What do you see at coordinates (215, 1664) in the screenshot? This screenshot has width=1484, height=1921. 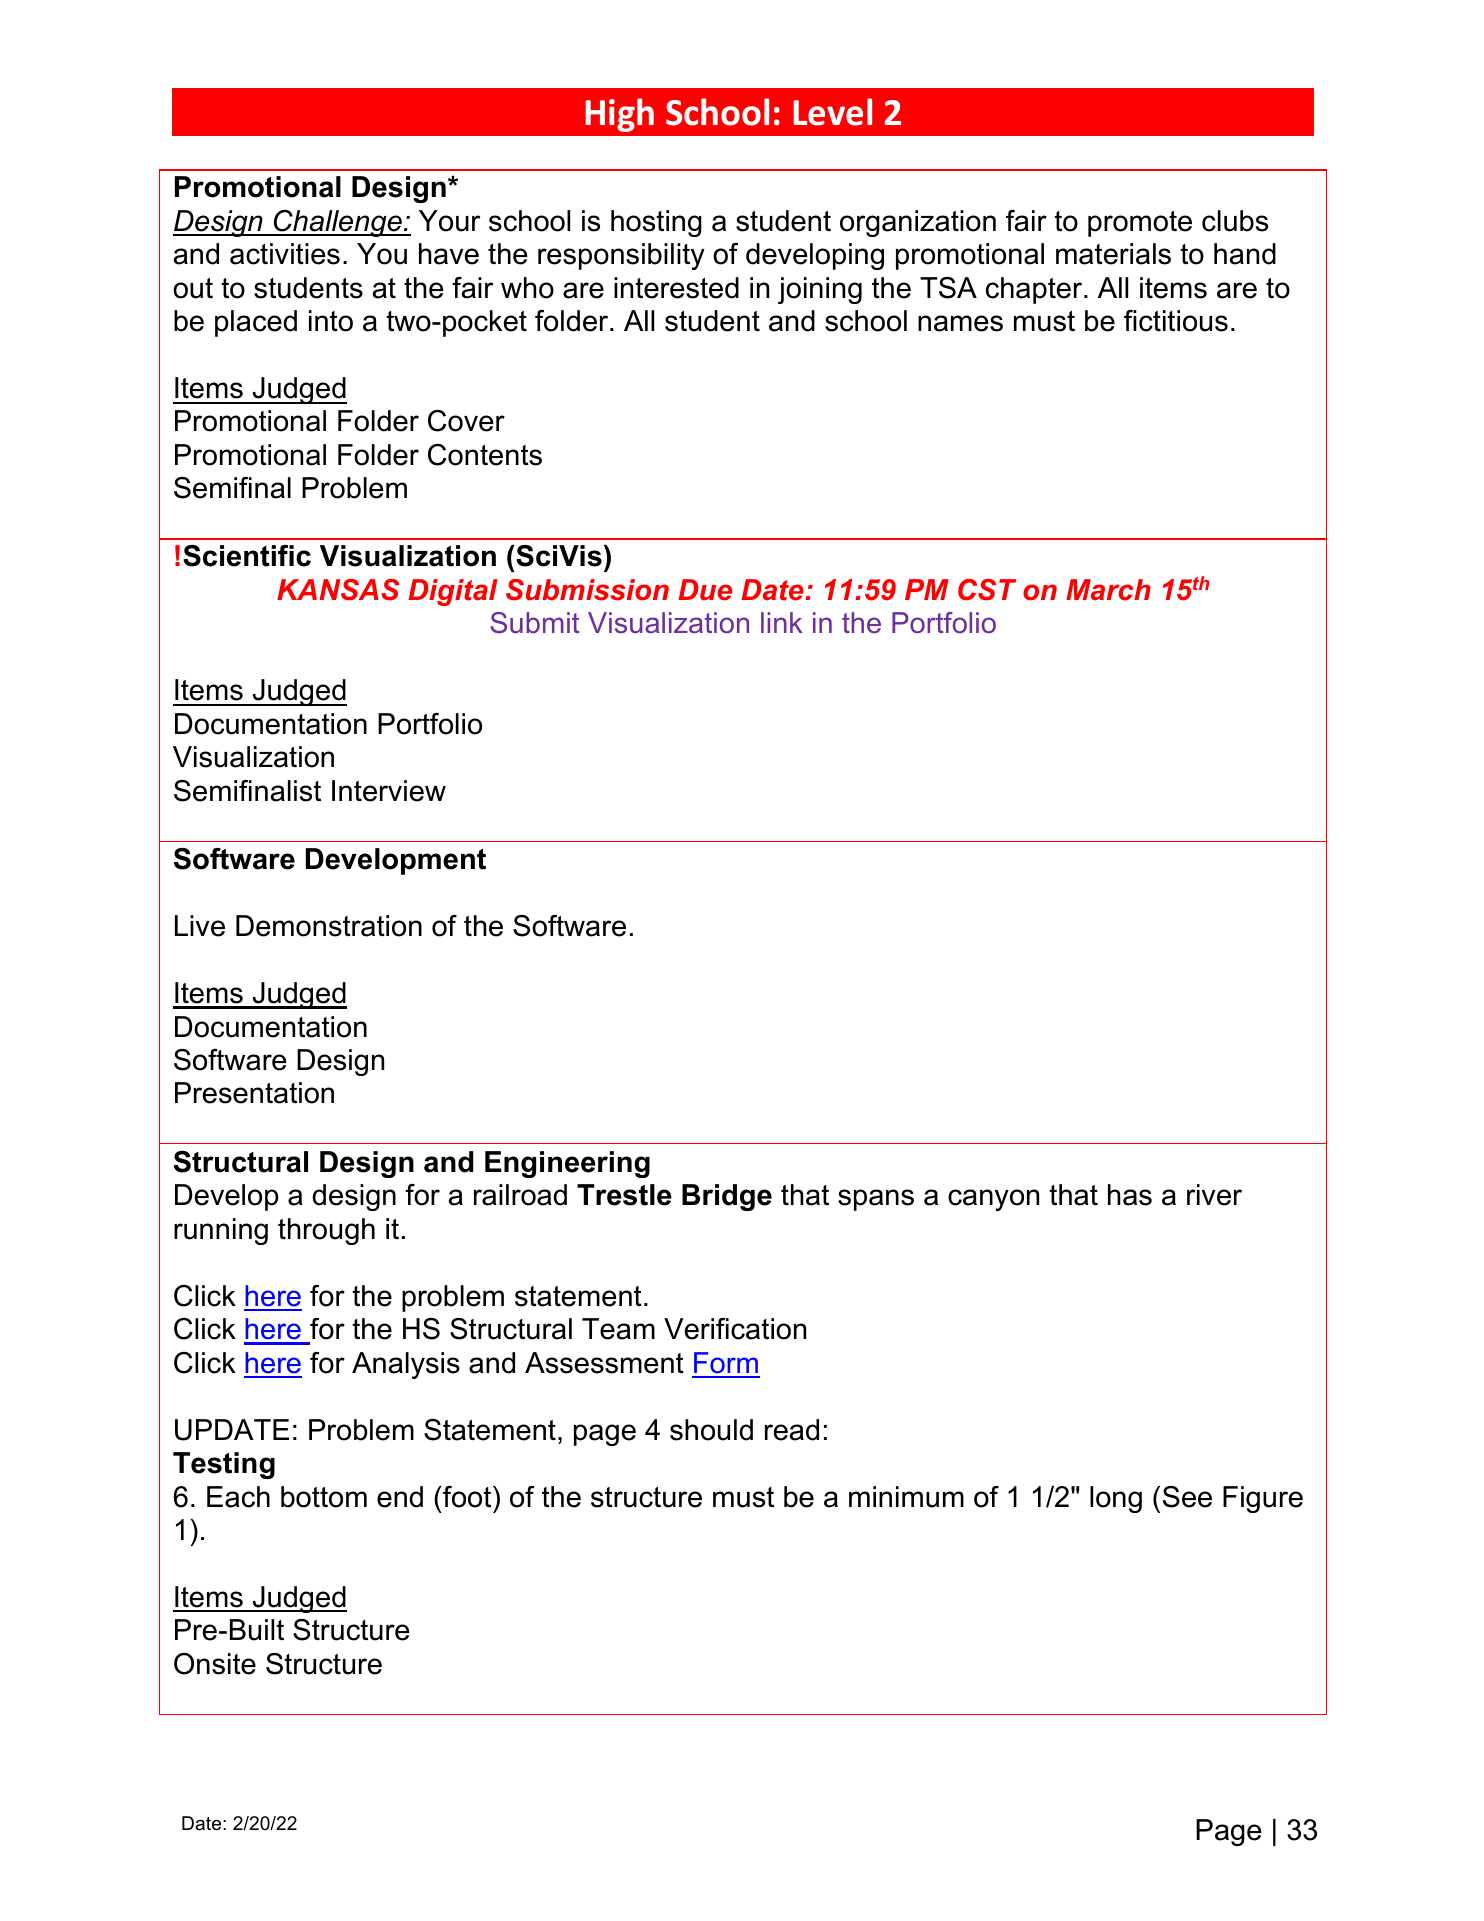 I see `Onsite` at bounding box center [215, 1664].
